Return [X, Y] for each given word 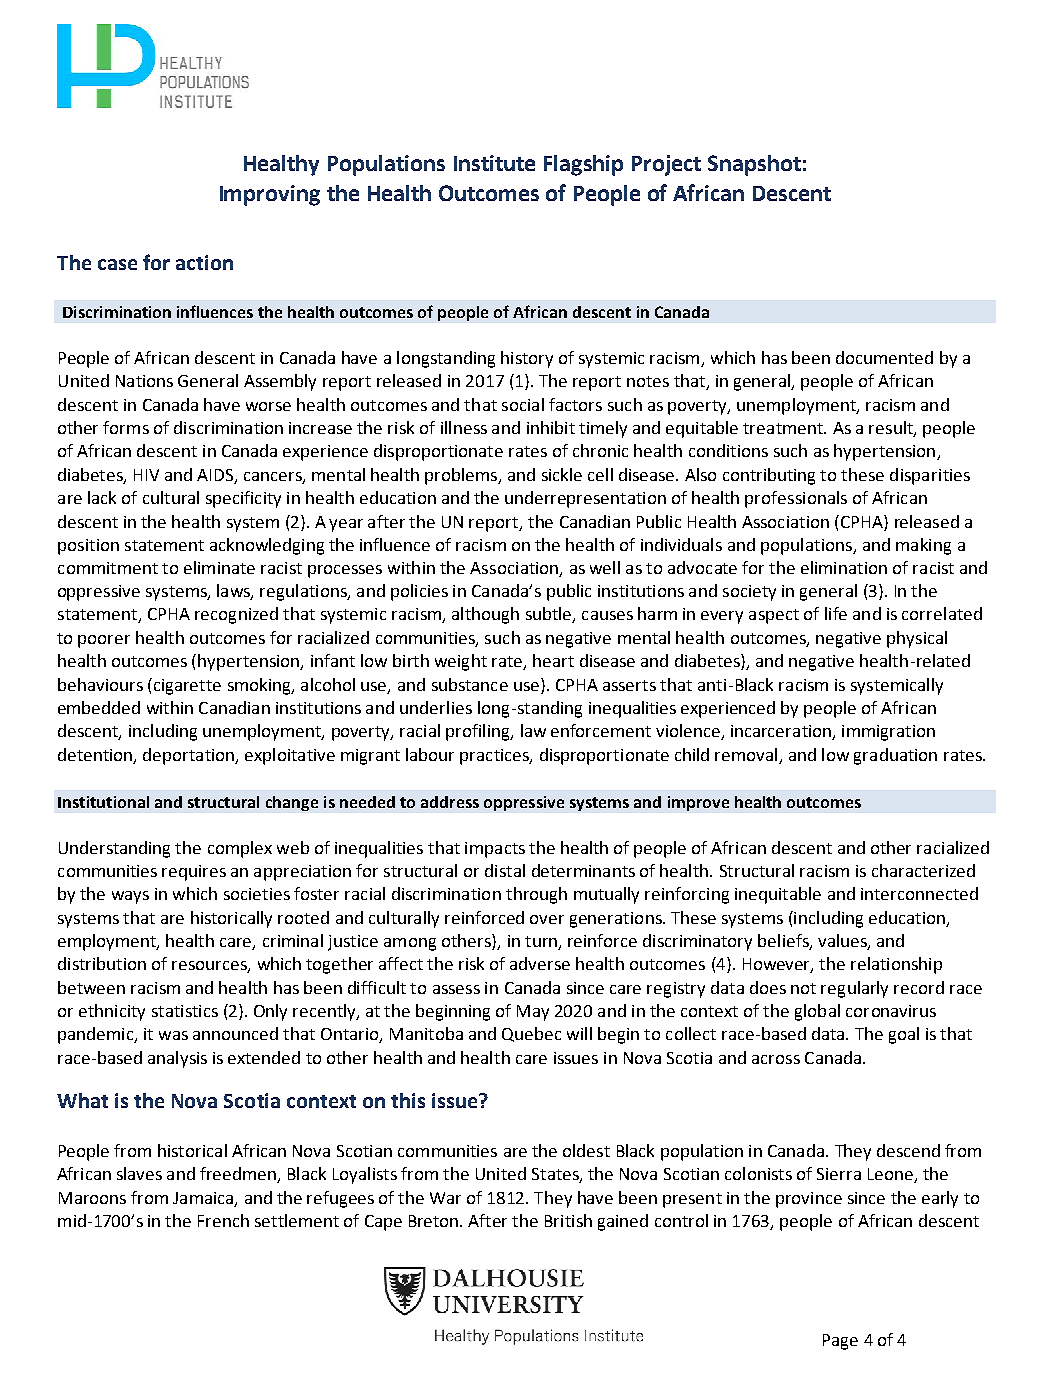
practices [495, 757]
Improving [270, 195]
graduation [895, 756]
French [223, 1220]
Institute [494, 163]
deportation [189, 756]
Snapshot [754, 165]
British [568, 1220]
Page [840, 1342]
